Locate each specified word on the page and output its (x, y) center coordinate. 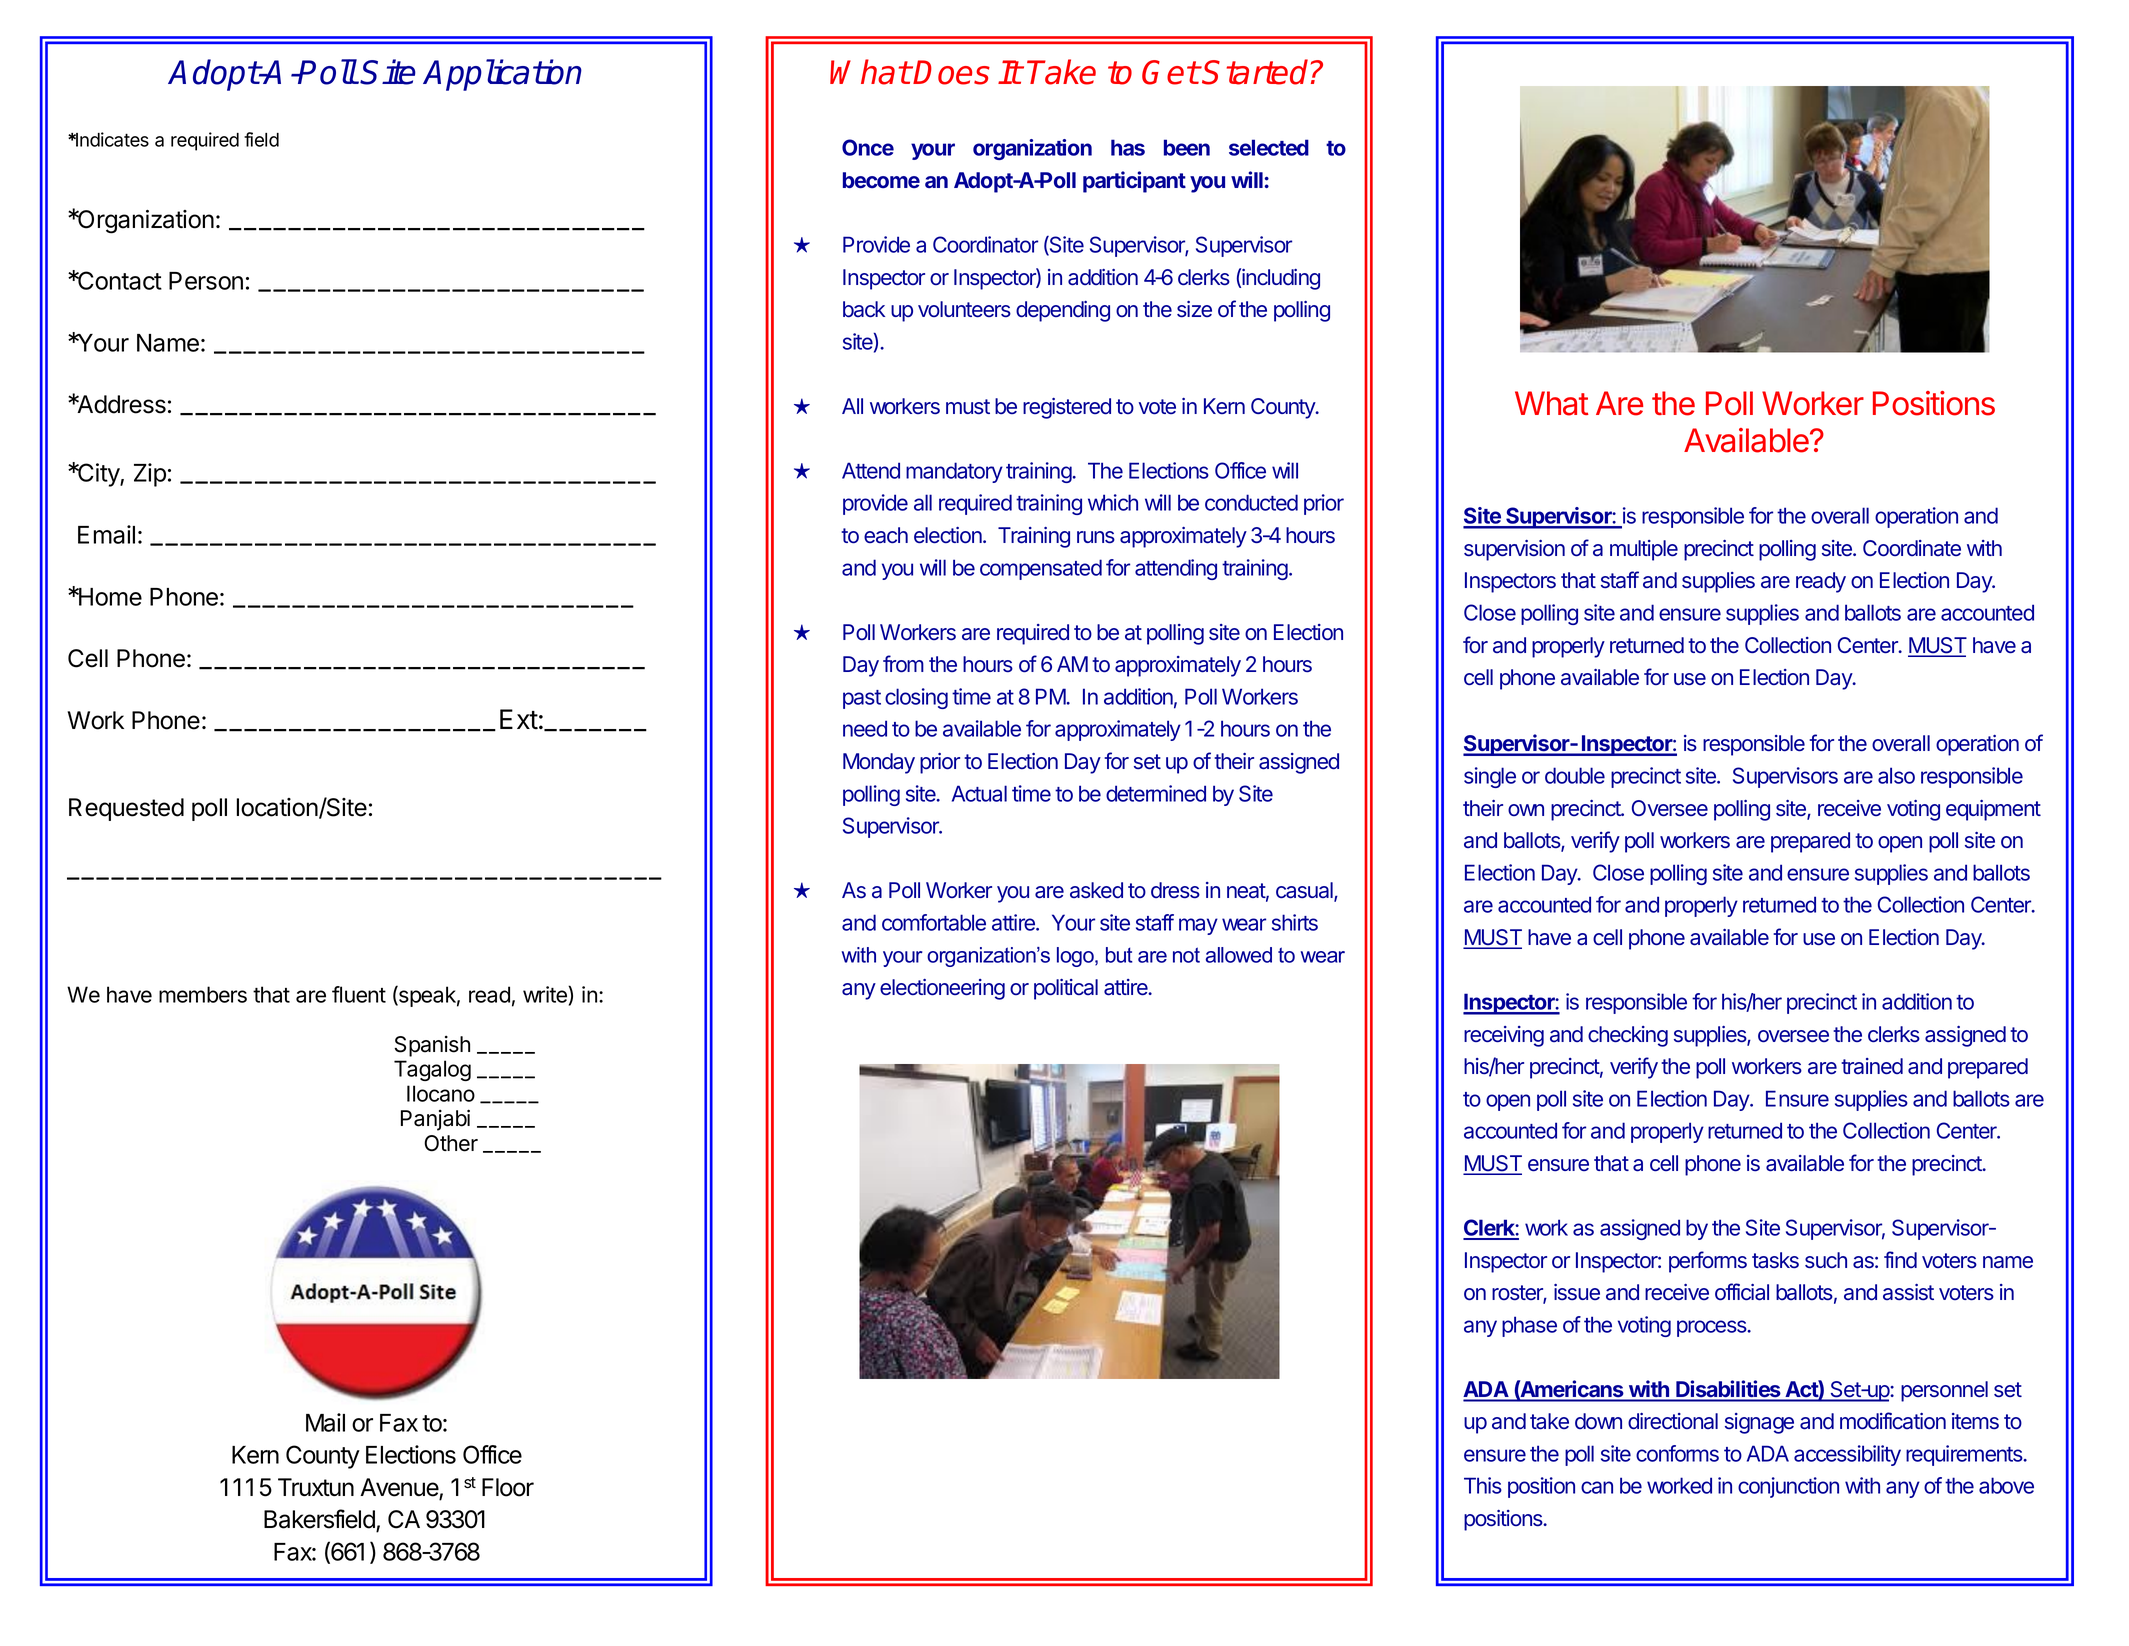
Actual (979, 793)
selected (1269, 147)
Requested (126, 809)
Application (502, 75)
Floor (508, 1487)
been (1187, 147)
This (1483, 1485)
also (1896, 775)
